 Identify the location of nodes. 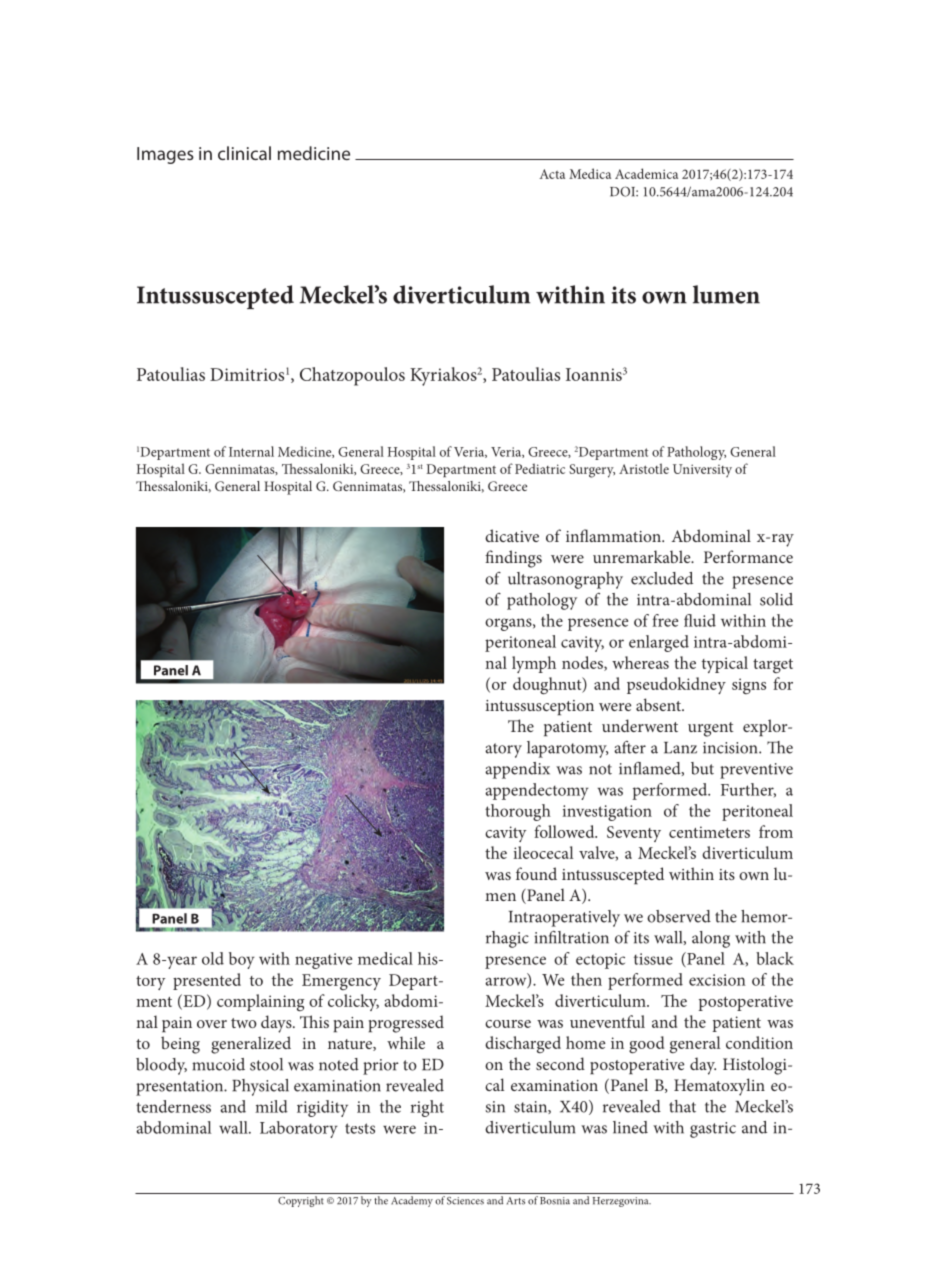
(583, 663).
